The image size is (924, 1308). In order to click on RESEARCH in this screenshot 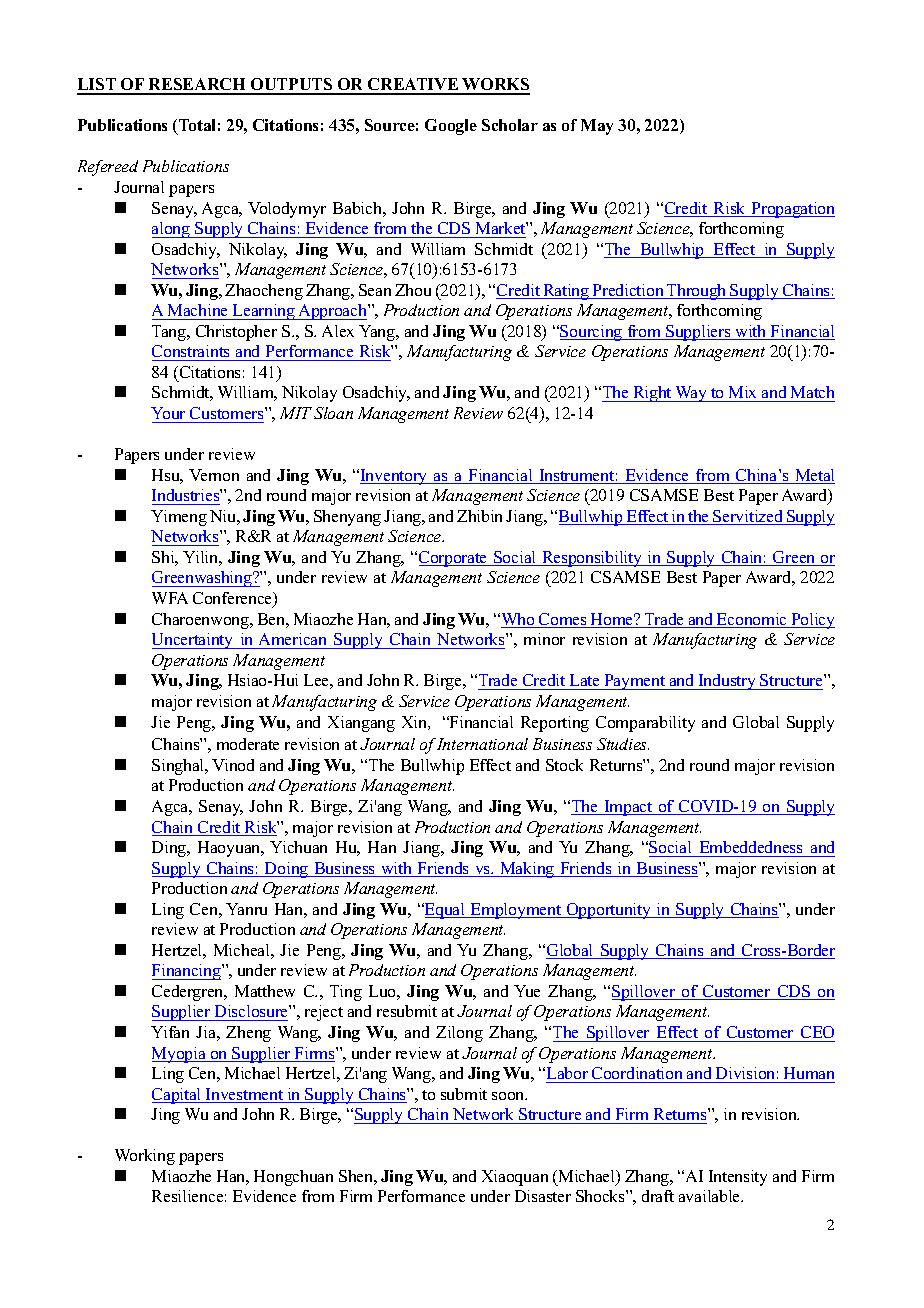, I will do `click(198, 86)`.
